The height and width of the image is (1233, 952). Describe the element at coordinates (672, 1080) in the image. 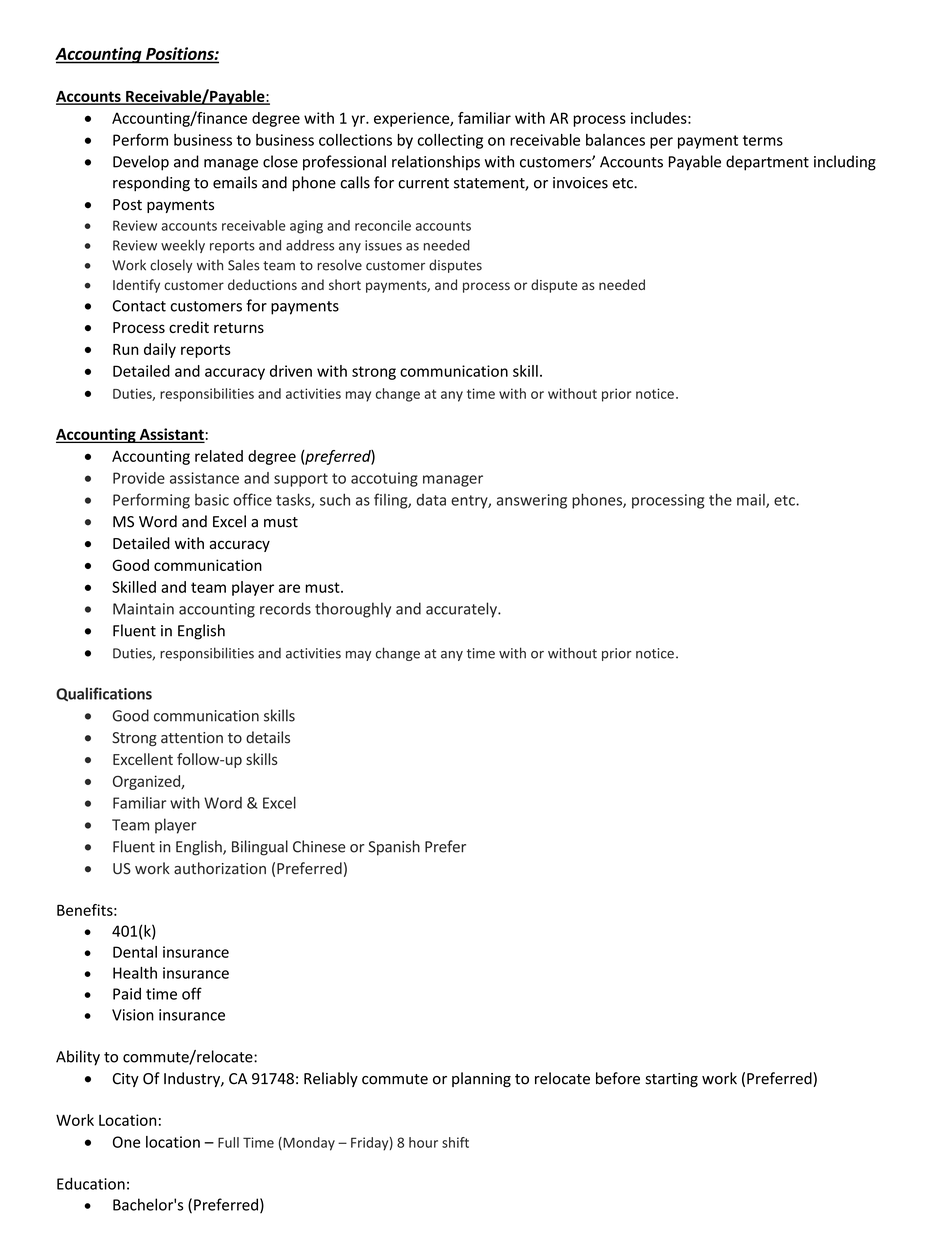

I see `starting` at that location.
